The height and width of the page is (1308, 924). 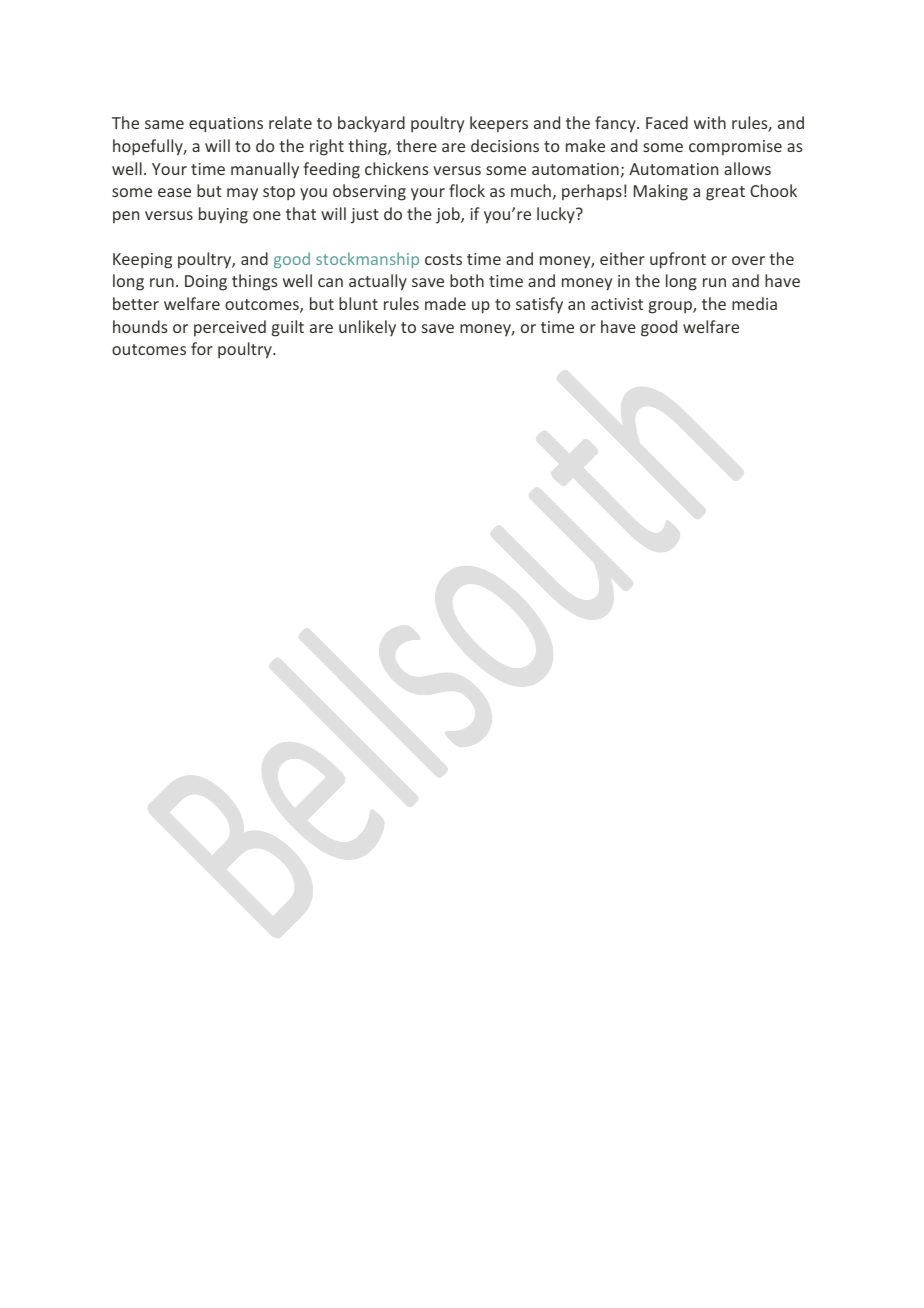 What do you see at coordinates (678, 260) in the page?
I see `upfront` at bounding box center [678, 260].
